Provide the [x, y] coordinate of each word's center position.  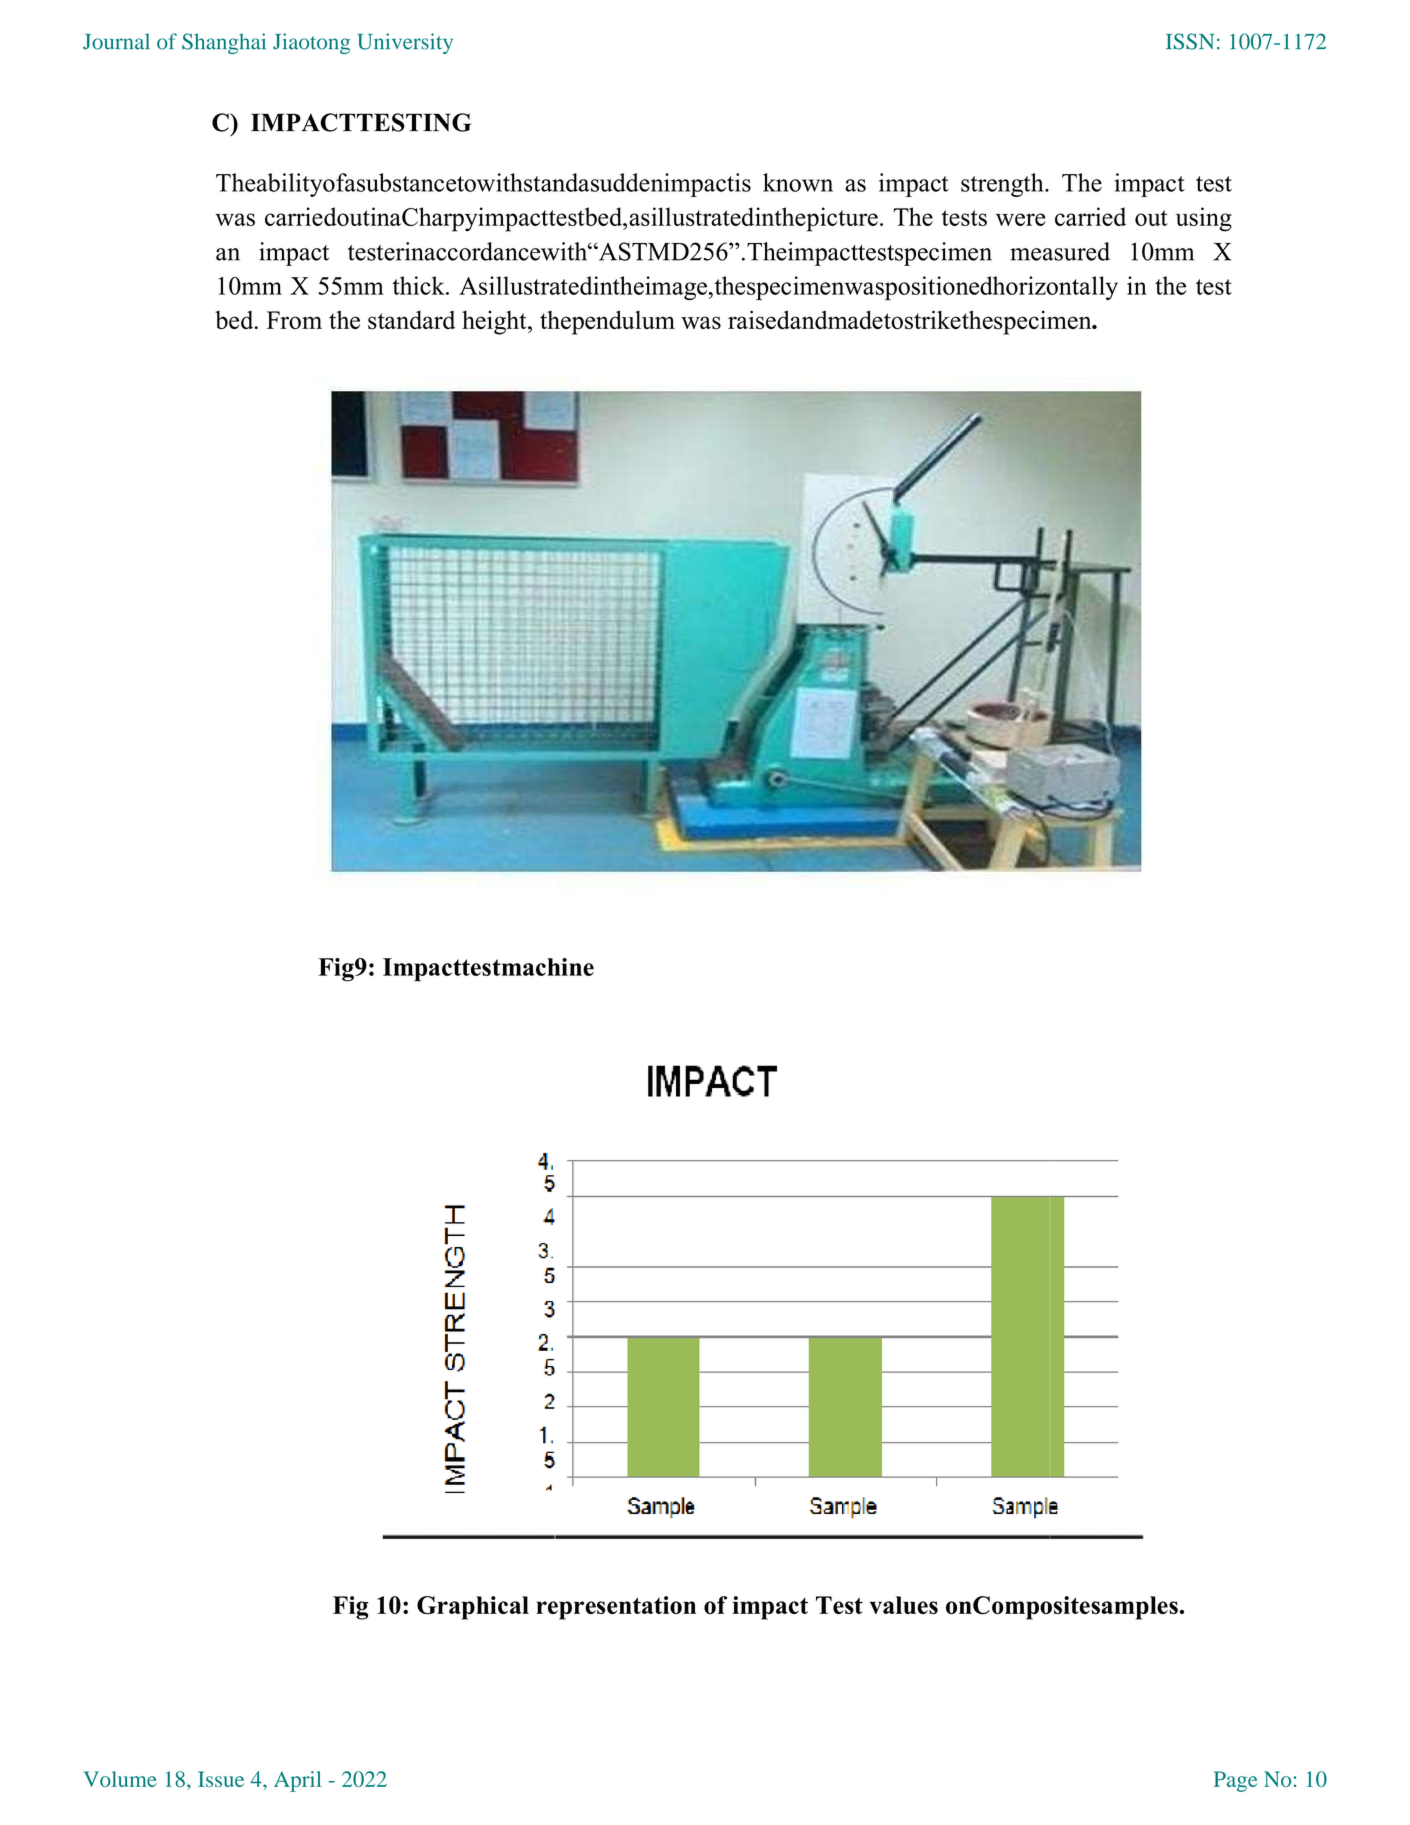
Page [1236, 1781]
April [297, 1781]
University [405, 43]
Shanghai [224, 43]
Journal [116, 41]
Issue [221, 1779]
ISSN [1190, 41]
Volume [120, 1779]
